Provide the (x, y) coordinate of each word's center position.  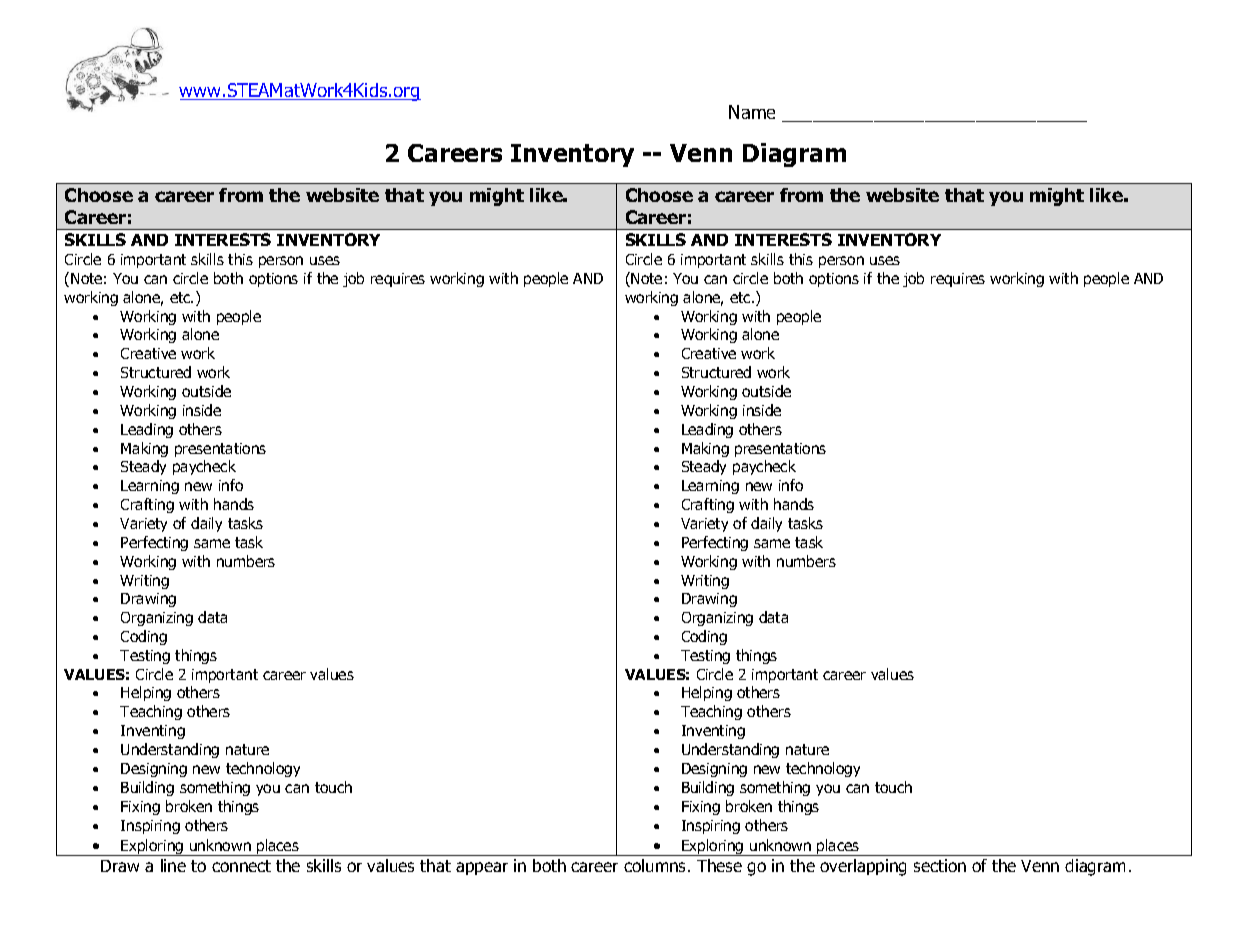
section (940, 865)
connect (241, 866)
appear (482, 868)
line (173, 865)
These (719, 865)
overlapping (863, 867)
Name (752, 112)
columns (656, 865)
